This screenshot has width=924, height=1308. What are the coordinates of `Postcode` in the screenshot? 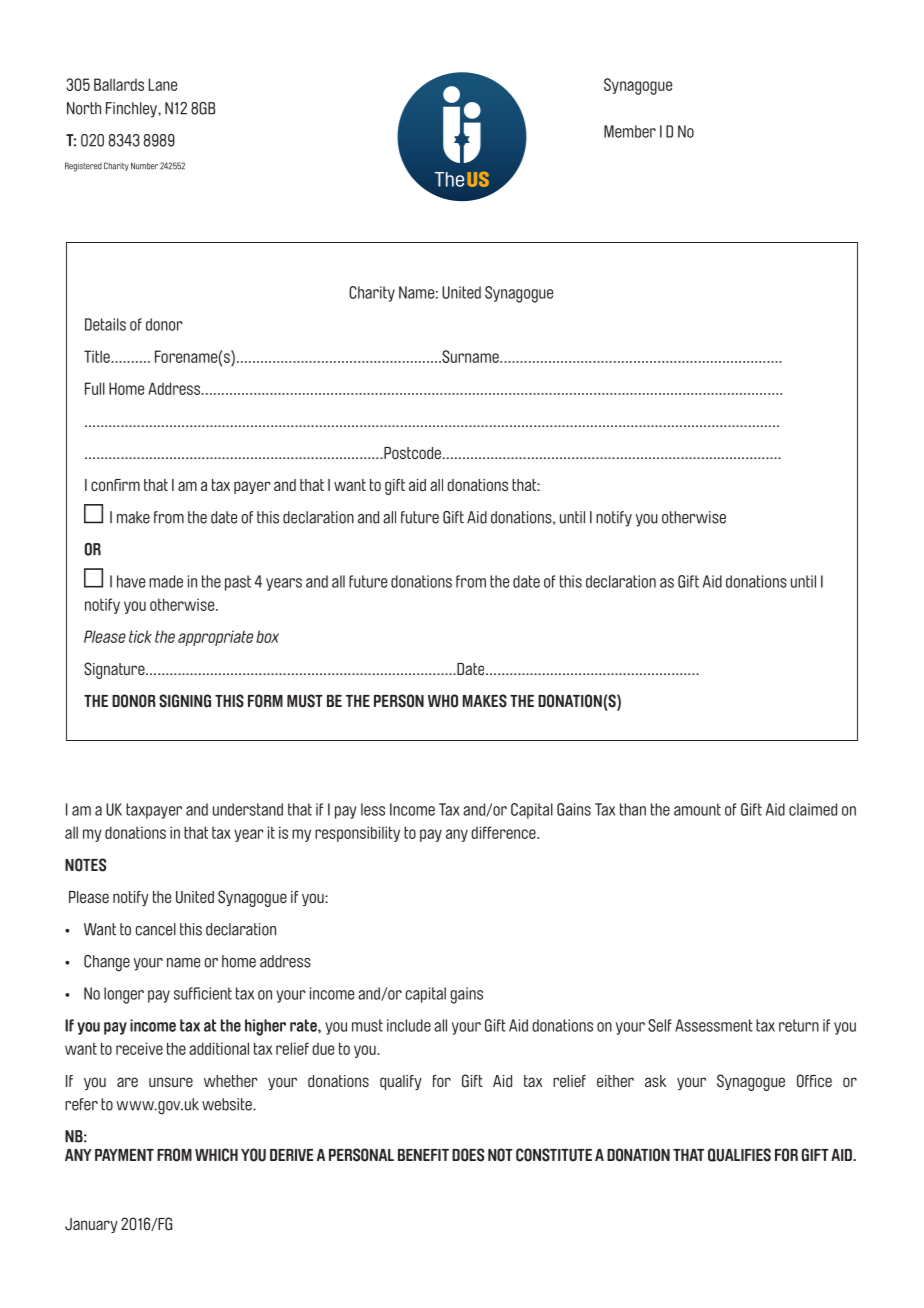 It's located at (411, 453).
